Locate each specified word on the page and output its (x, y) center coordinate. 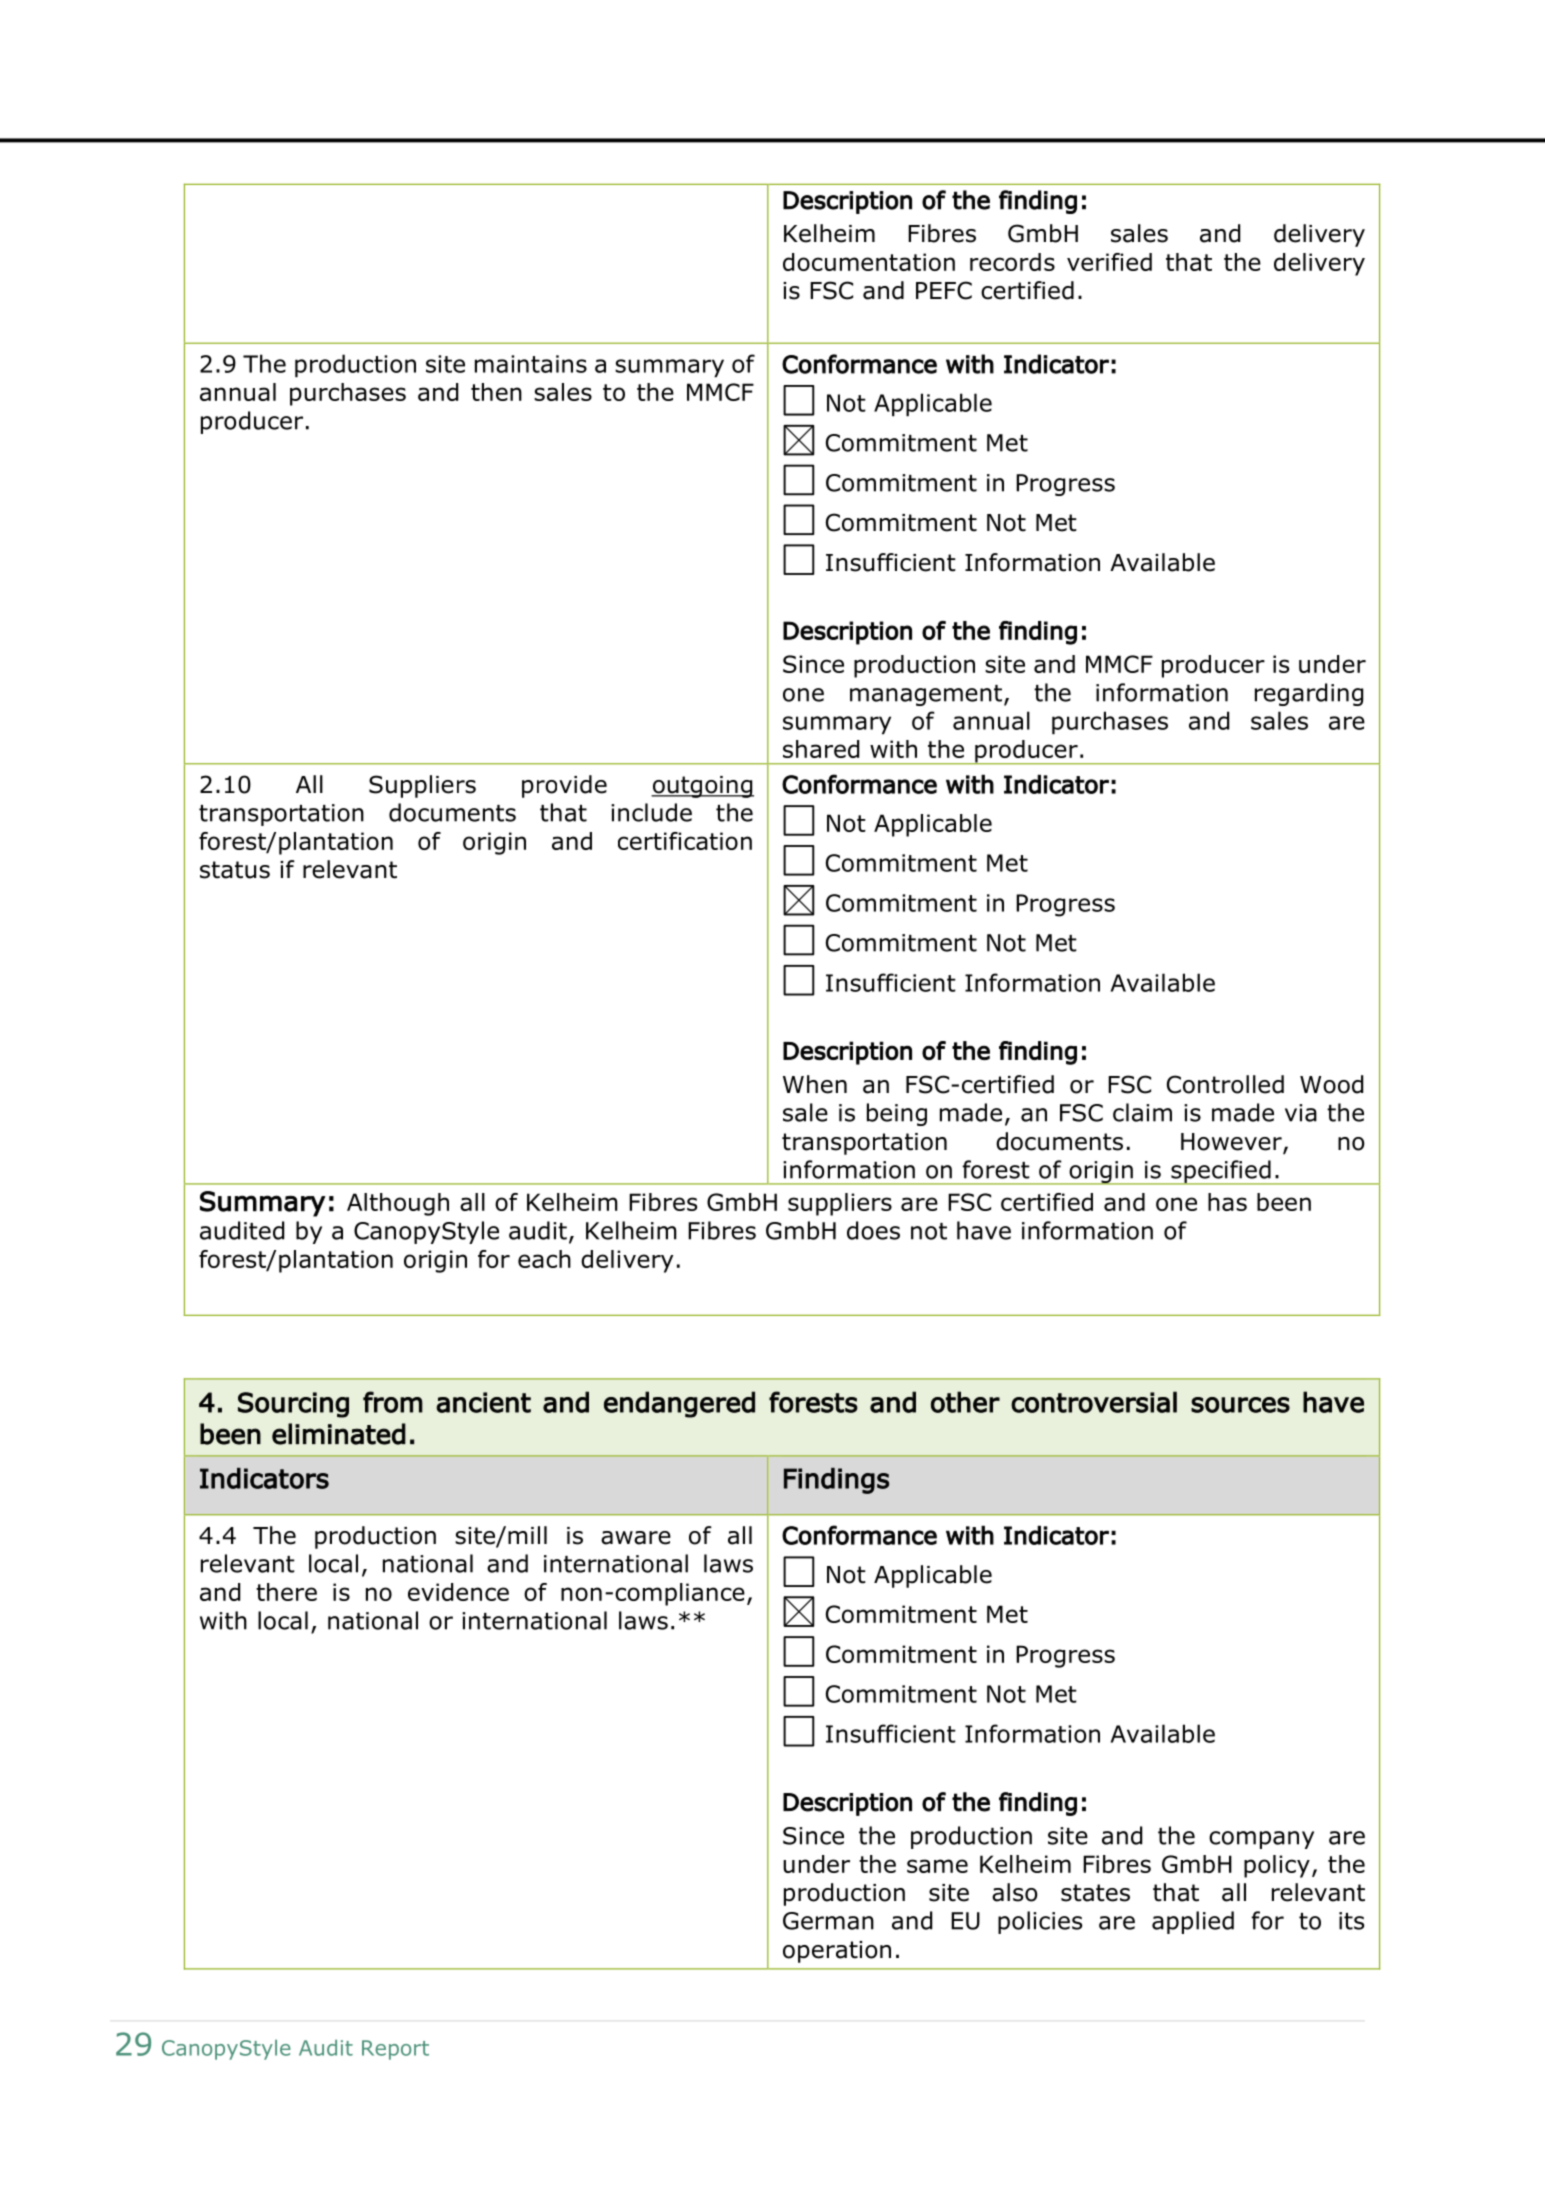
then (496, 392)
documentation (869, 262)
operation (837, 1952)
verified (1109, 262)
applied (1193, 1922)
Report (395, 2050)
